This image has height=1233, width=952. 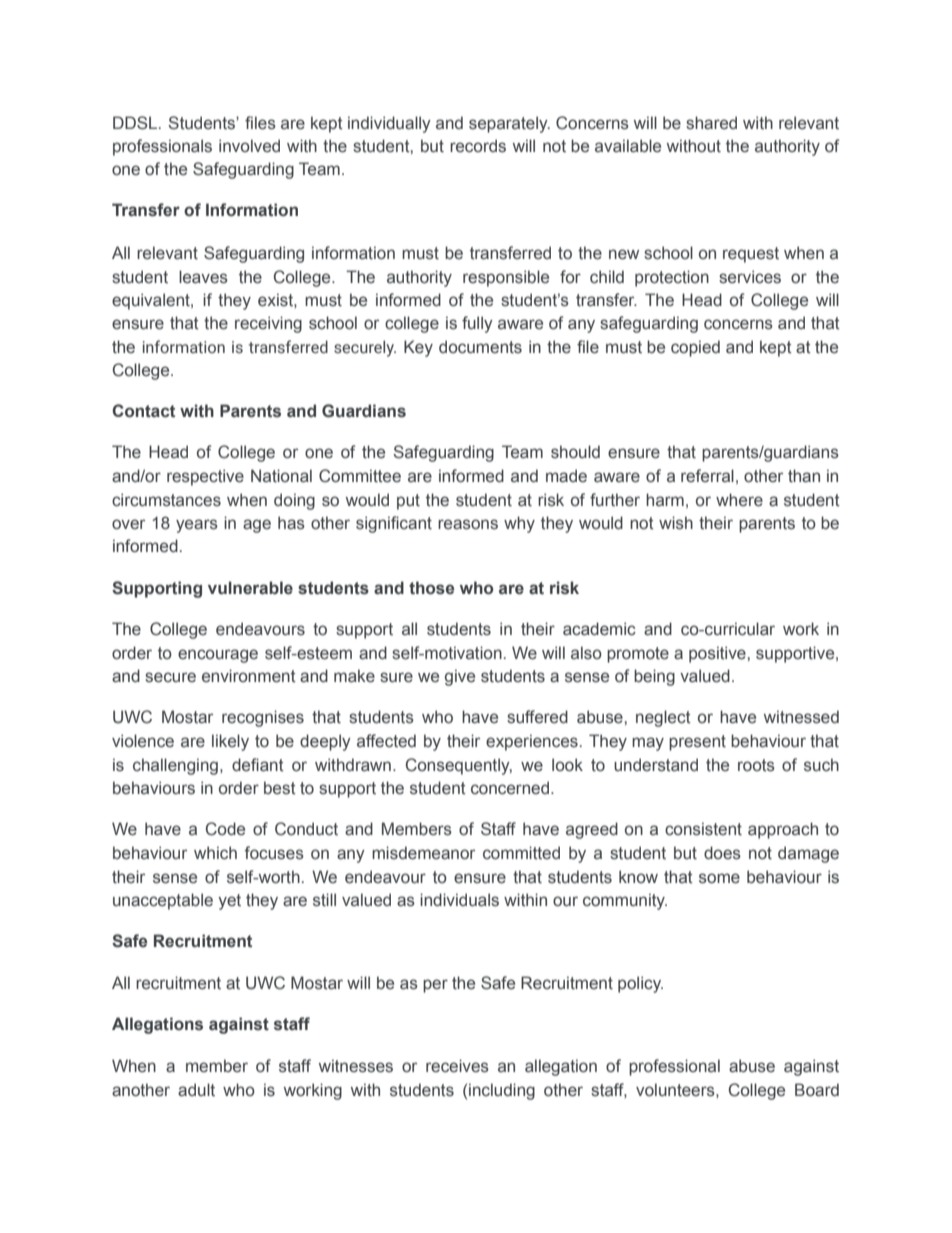 What do you see at coordinates (196, 1090) in the image?
I see `adult` at bounding box center [196, 1090].
